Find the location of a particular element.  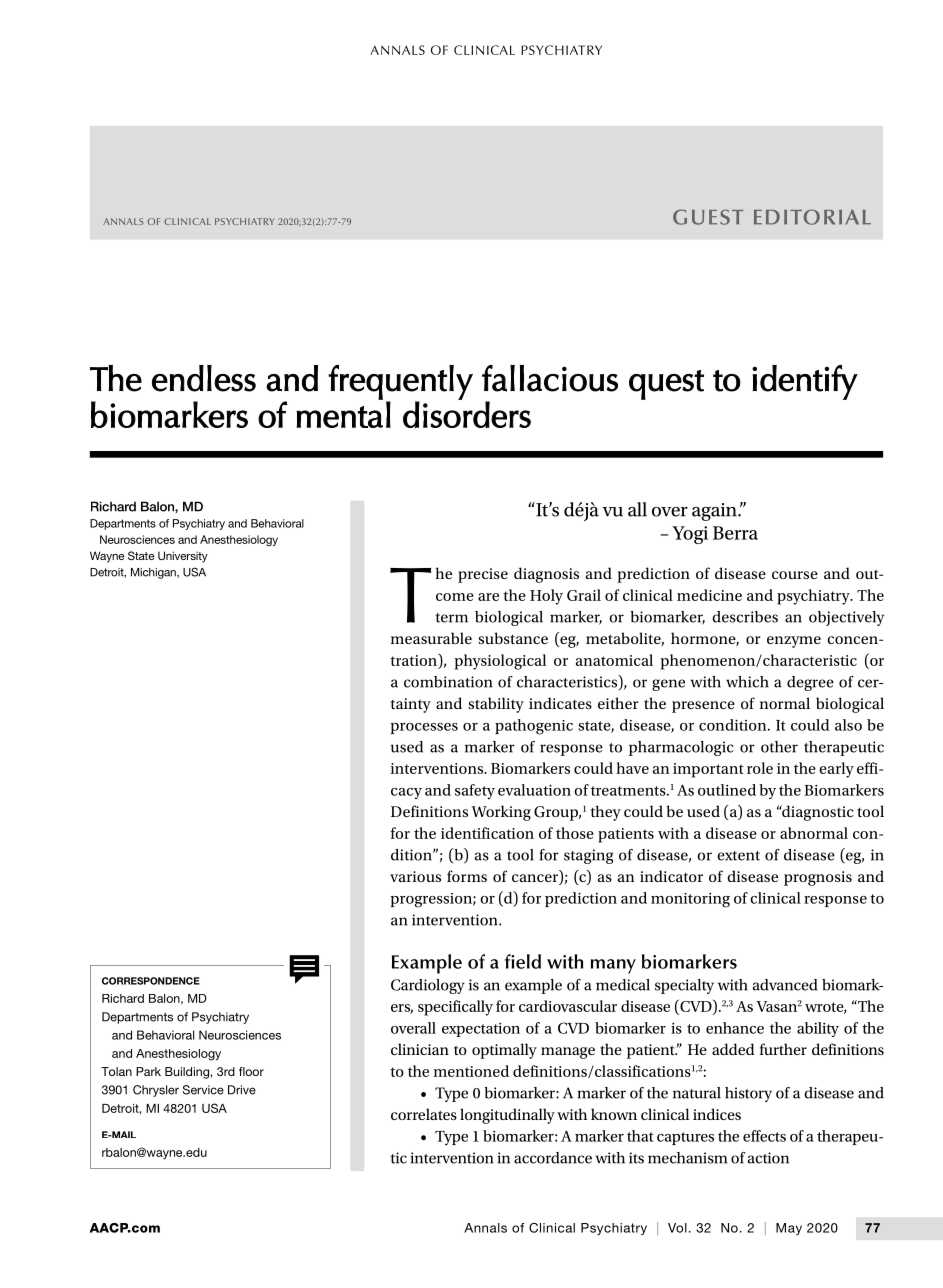

describes is located at coordinates (745, 617).
